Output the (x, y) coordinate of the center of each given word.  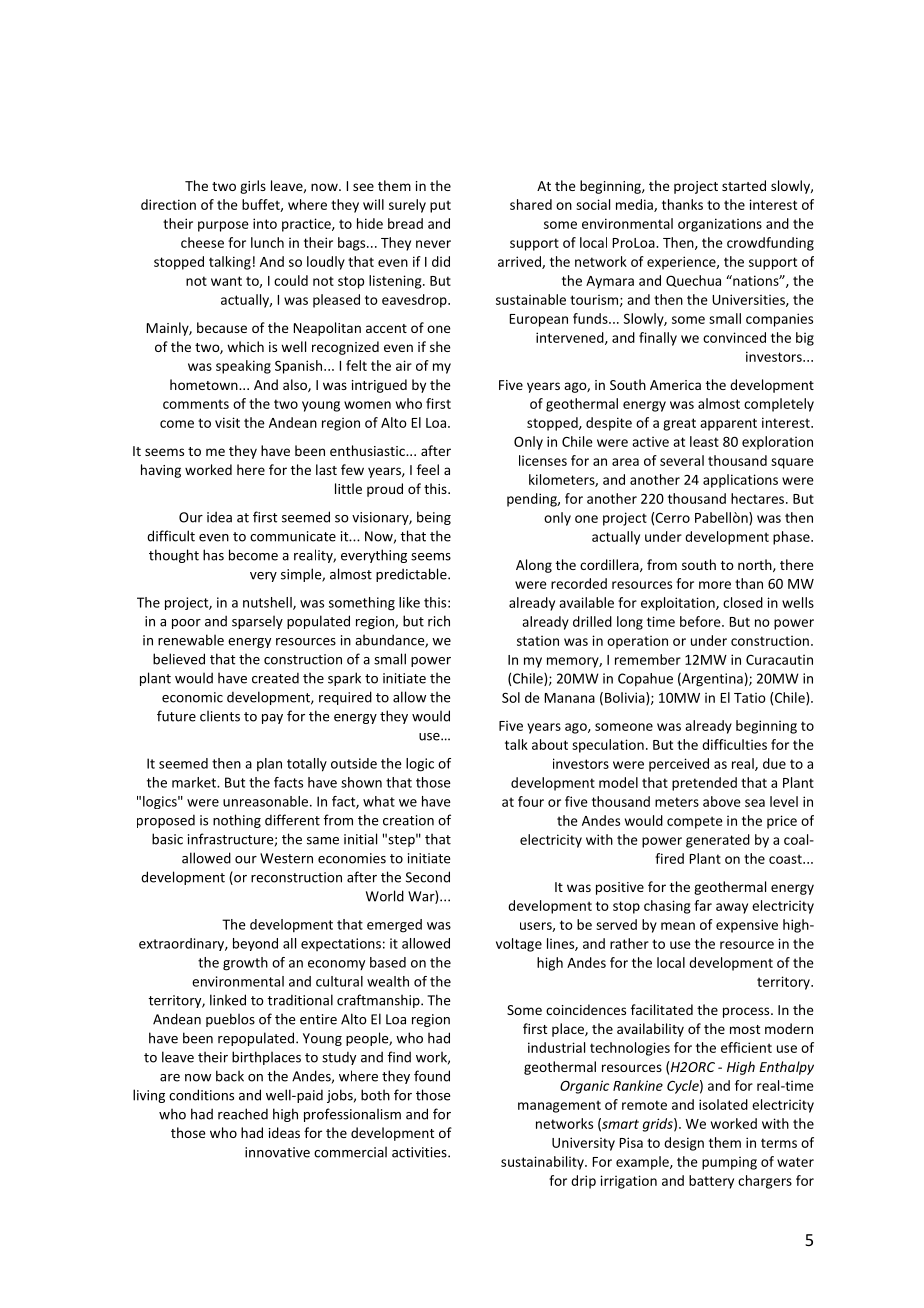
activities (420, 1152)
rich (439, 621)
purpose (223, 226)
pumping (729, 1163)
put (440, 206)
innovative (277, 1152)
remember (648, 659)
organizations (720, 225)
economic (192, 697)
